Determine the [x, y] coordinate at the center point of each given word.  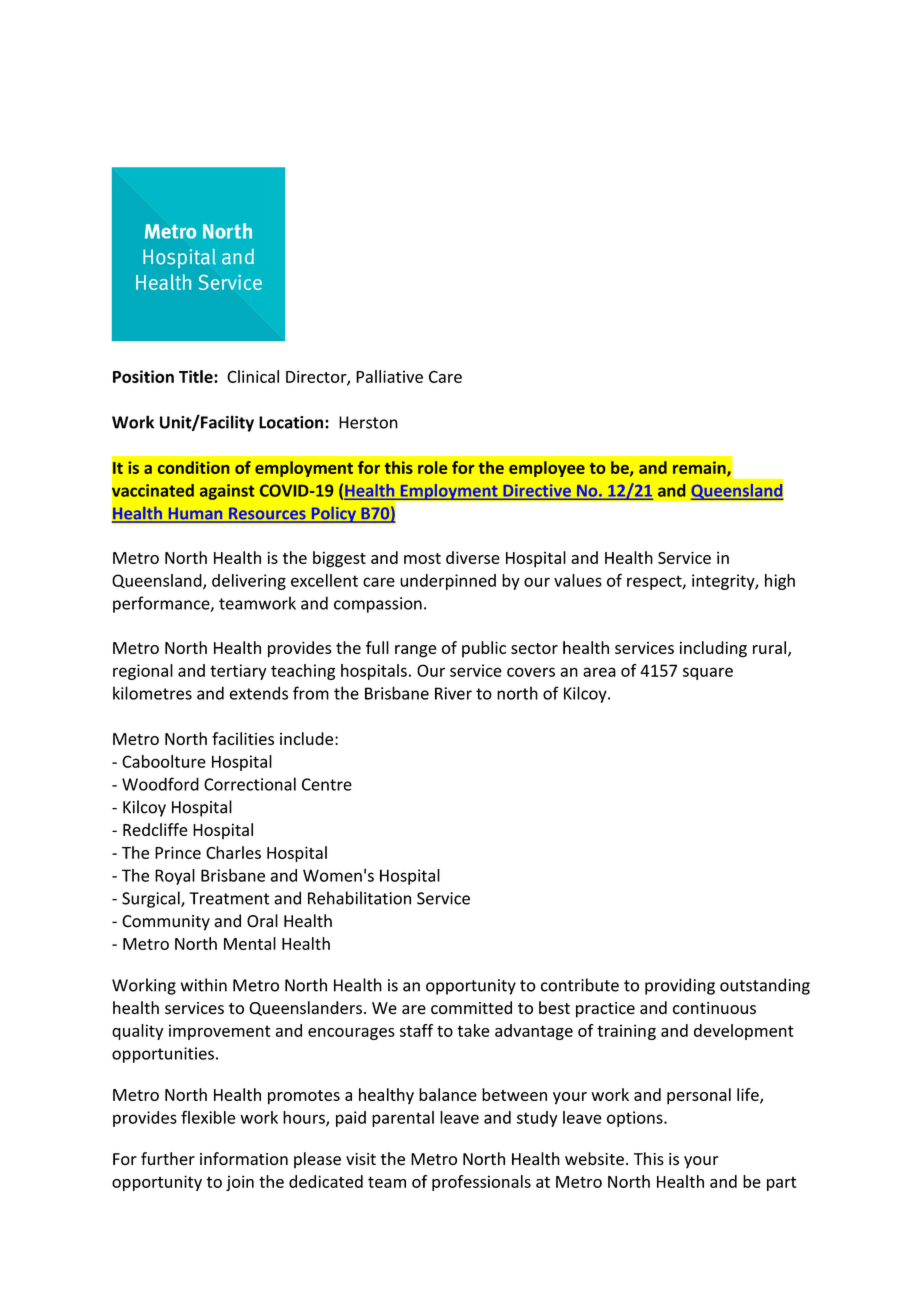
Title [197, 376]
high [780, 582]
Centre [327, 784]
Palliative [389, 376]
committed [471, 1008]
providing [680, 986]
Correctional [250, 784]
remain [700, 468]
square [708, 673]
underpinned [448, 582]
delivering [249, 582]
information [244, 1159]
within [204, 985]
